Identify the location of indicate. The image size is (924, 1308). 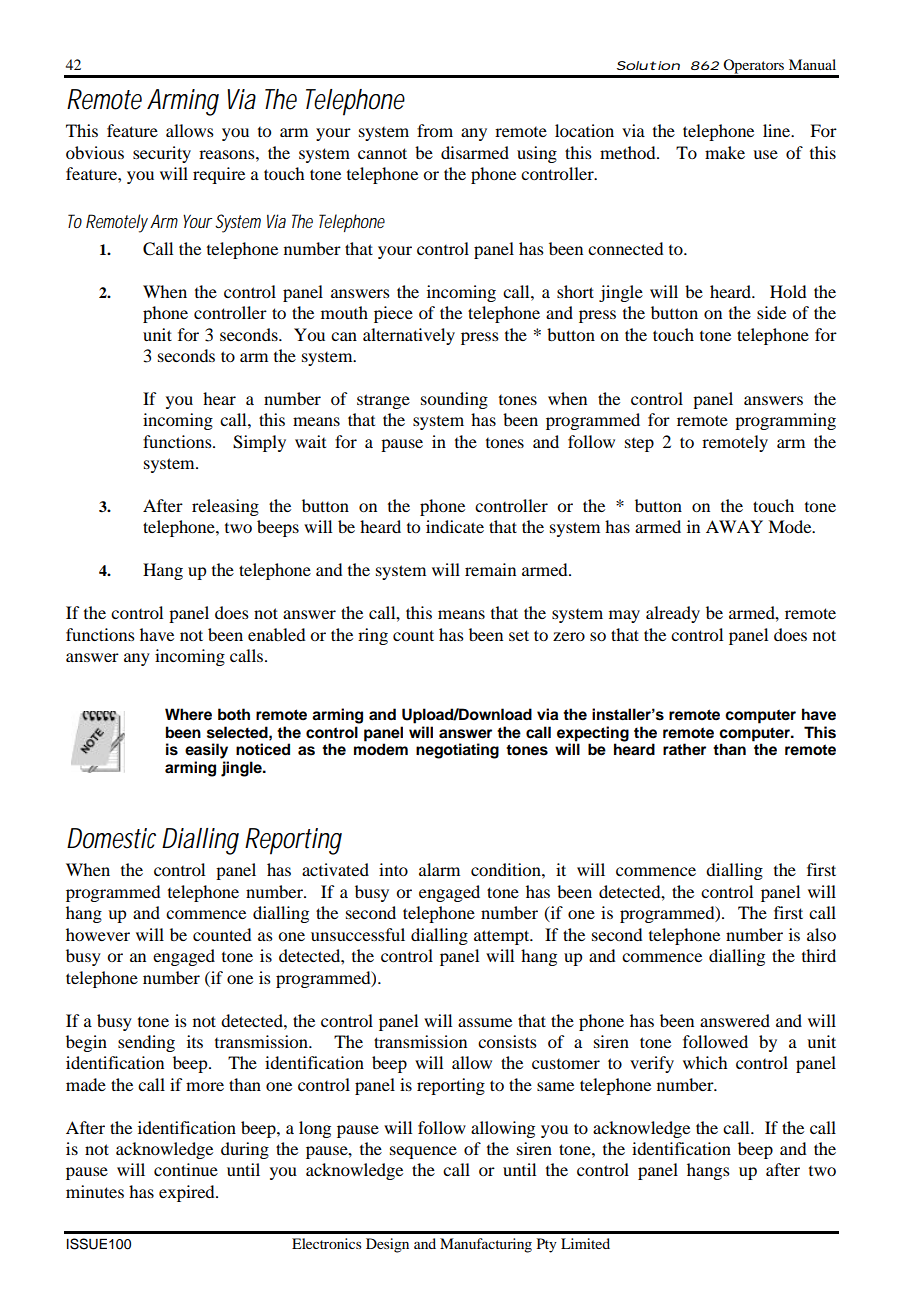
(455, 526).
